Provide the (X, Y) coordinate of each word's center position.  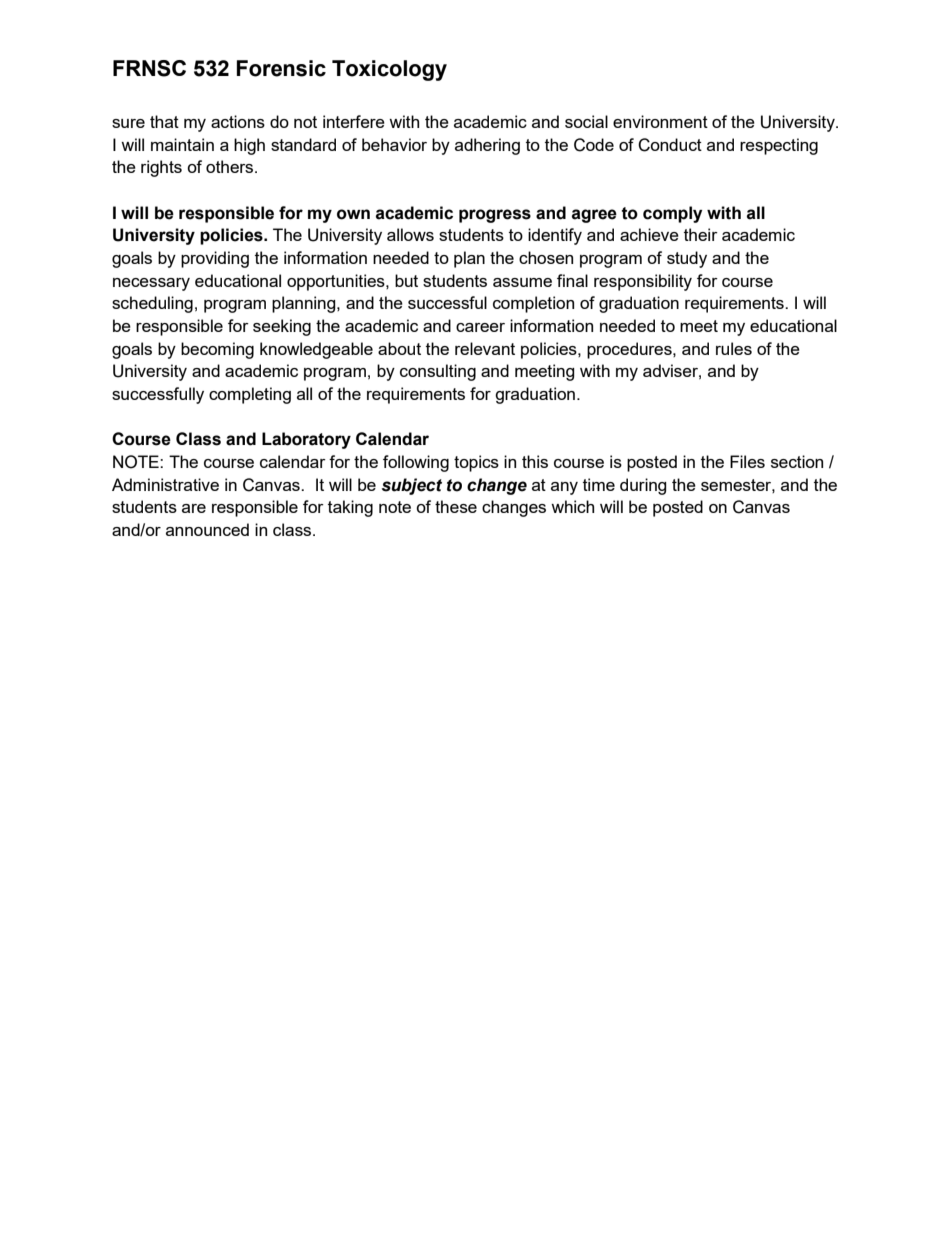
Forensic (281, 68)
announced (207, 529)
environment (660, 121)
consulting (438, 372)
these (456, 506)
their (701, 234)
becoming (217, 350)
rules (734, 348)
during (643, 486)
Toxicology (389, 70)
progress (495, 216)
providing (215, 259)
